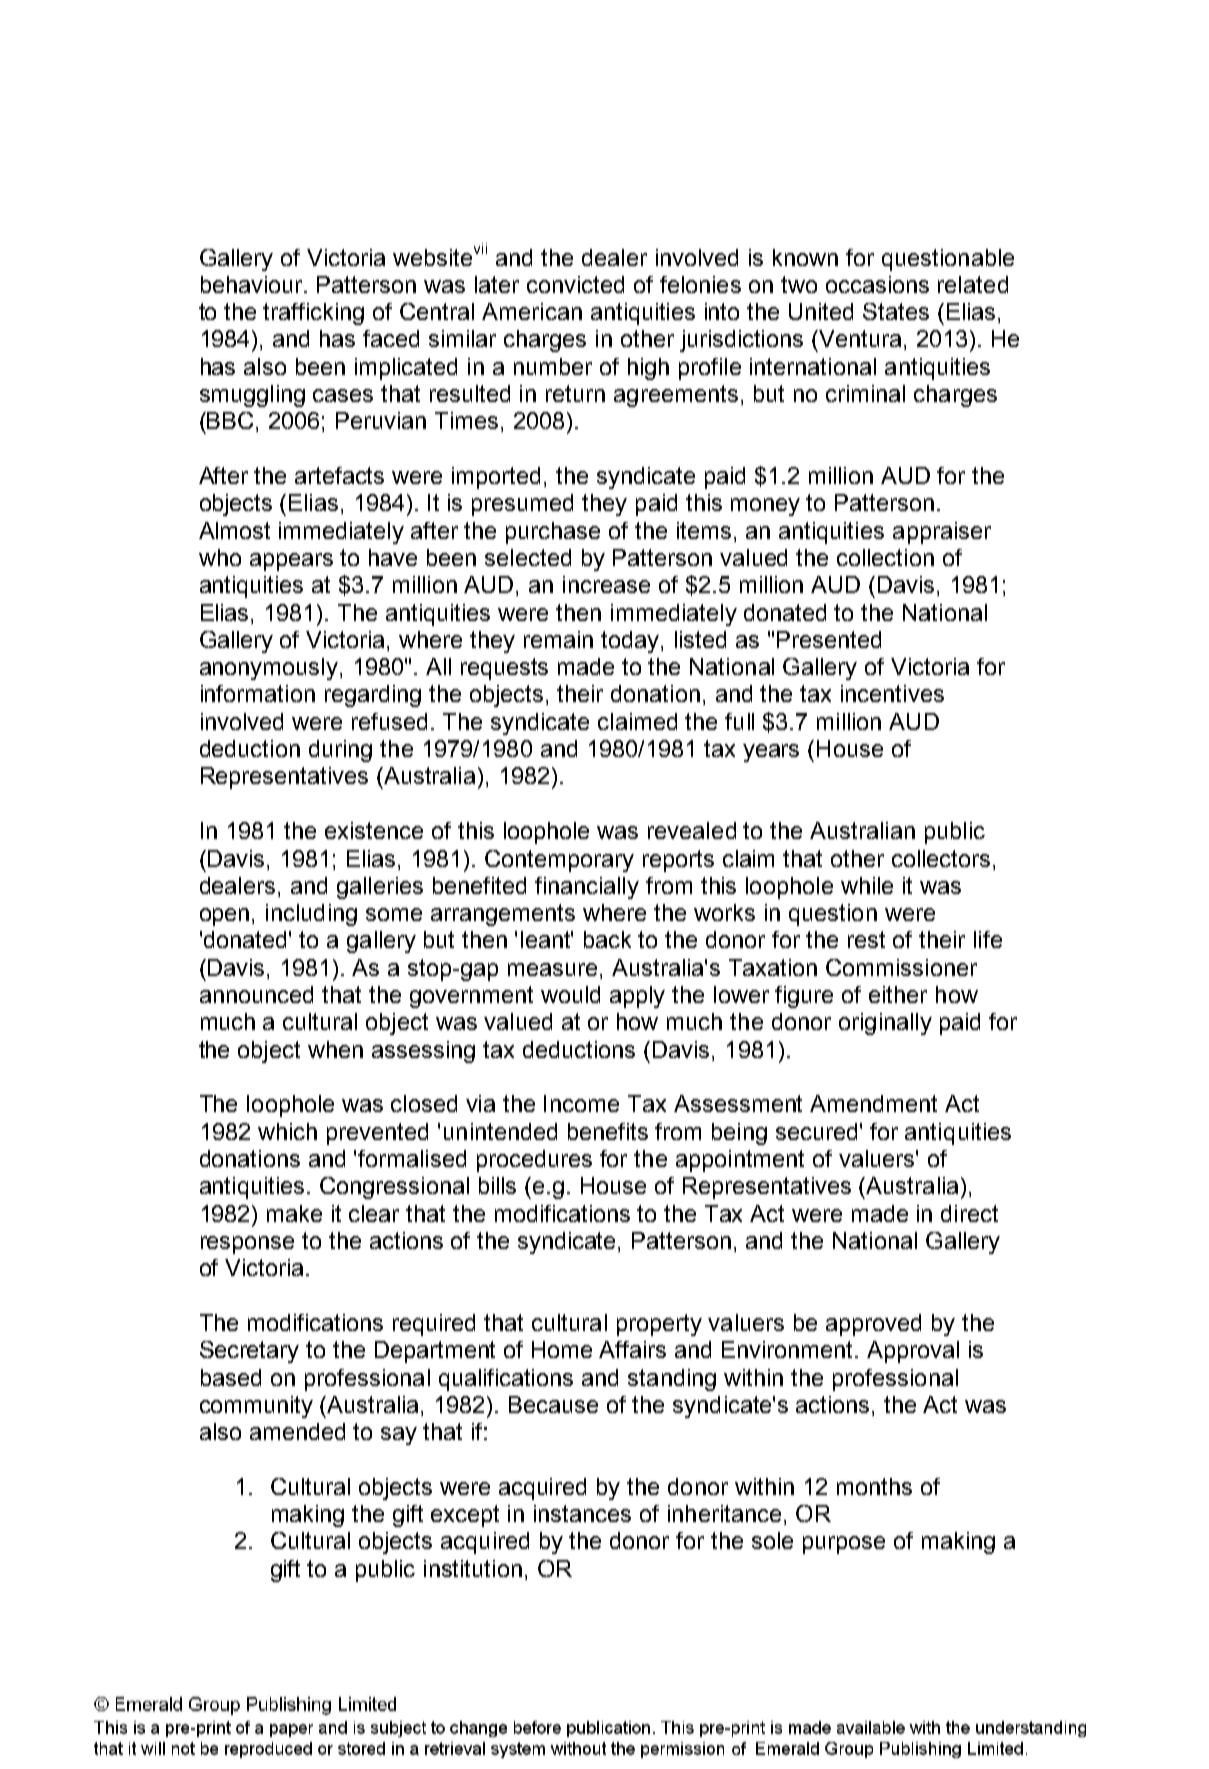 This document has height=1769, width=1209. I want to click on during, so click(340, 751).
